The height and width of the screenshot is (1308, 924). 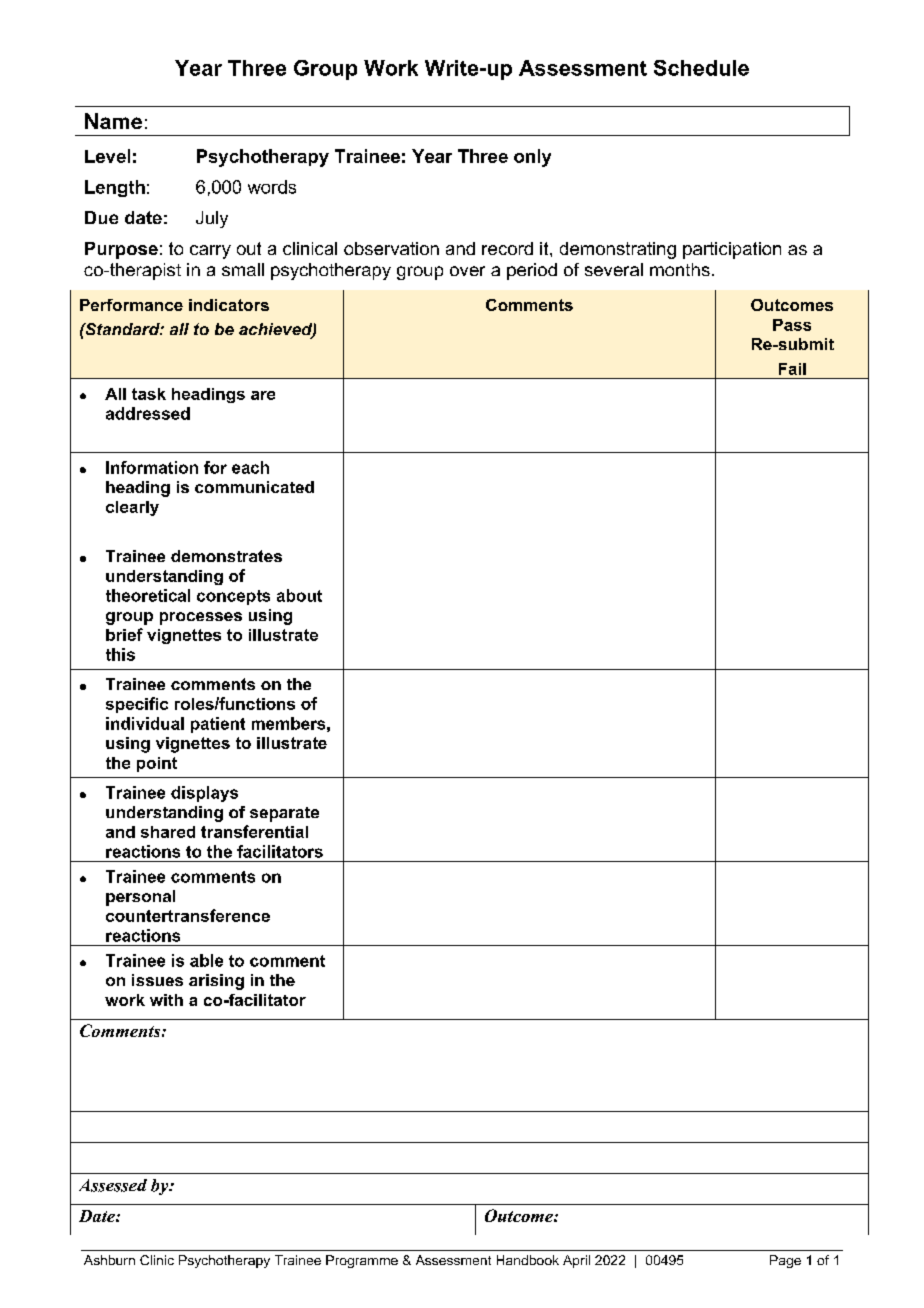 What do you see at coordinates (109, 1260) in the screenshot?
I see `Ashburn` at bounding box center [109, 1260].
